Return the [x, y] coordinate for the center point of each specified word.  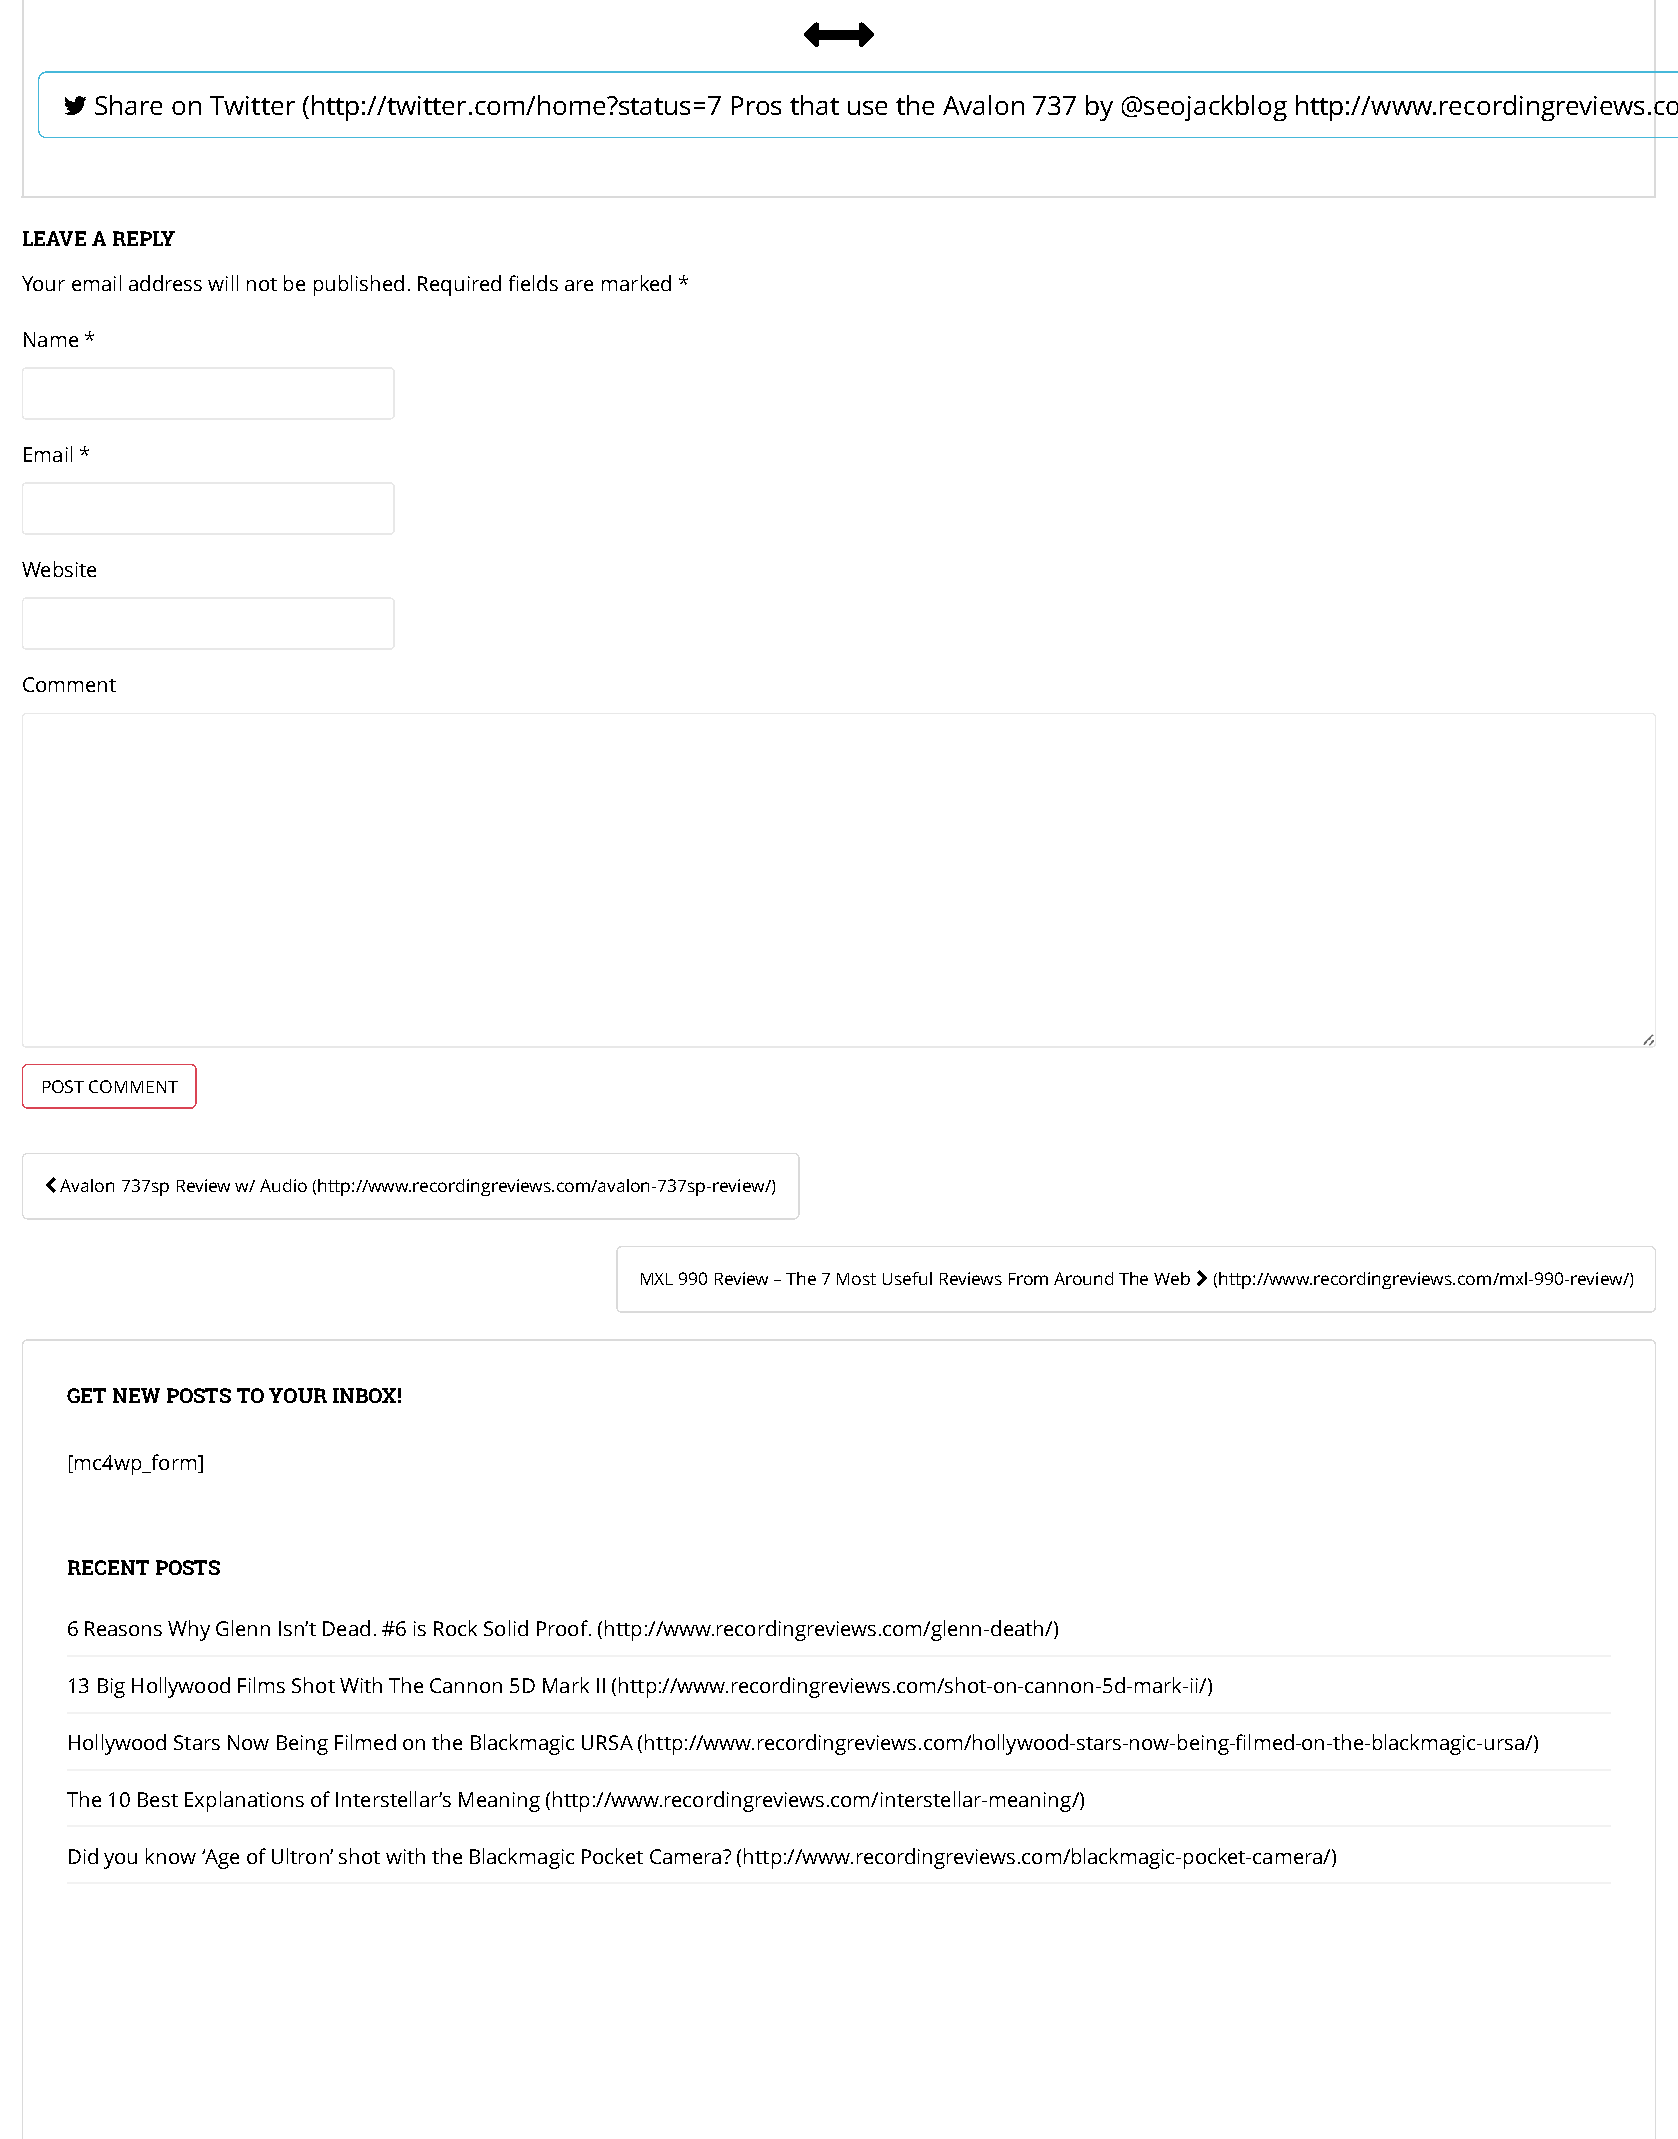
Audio [283, 1185]
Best [158, 1799]
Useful [907, 1278]
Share [128, 105]
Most [856, 1279]
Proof [563, 1628]
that [814, 105]
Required [459, 285]
